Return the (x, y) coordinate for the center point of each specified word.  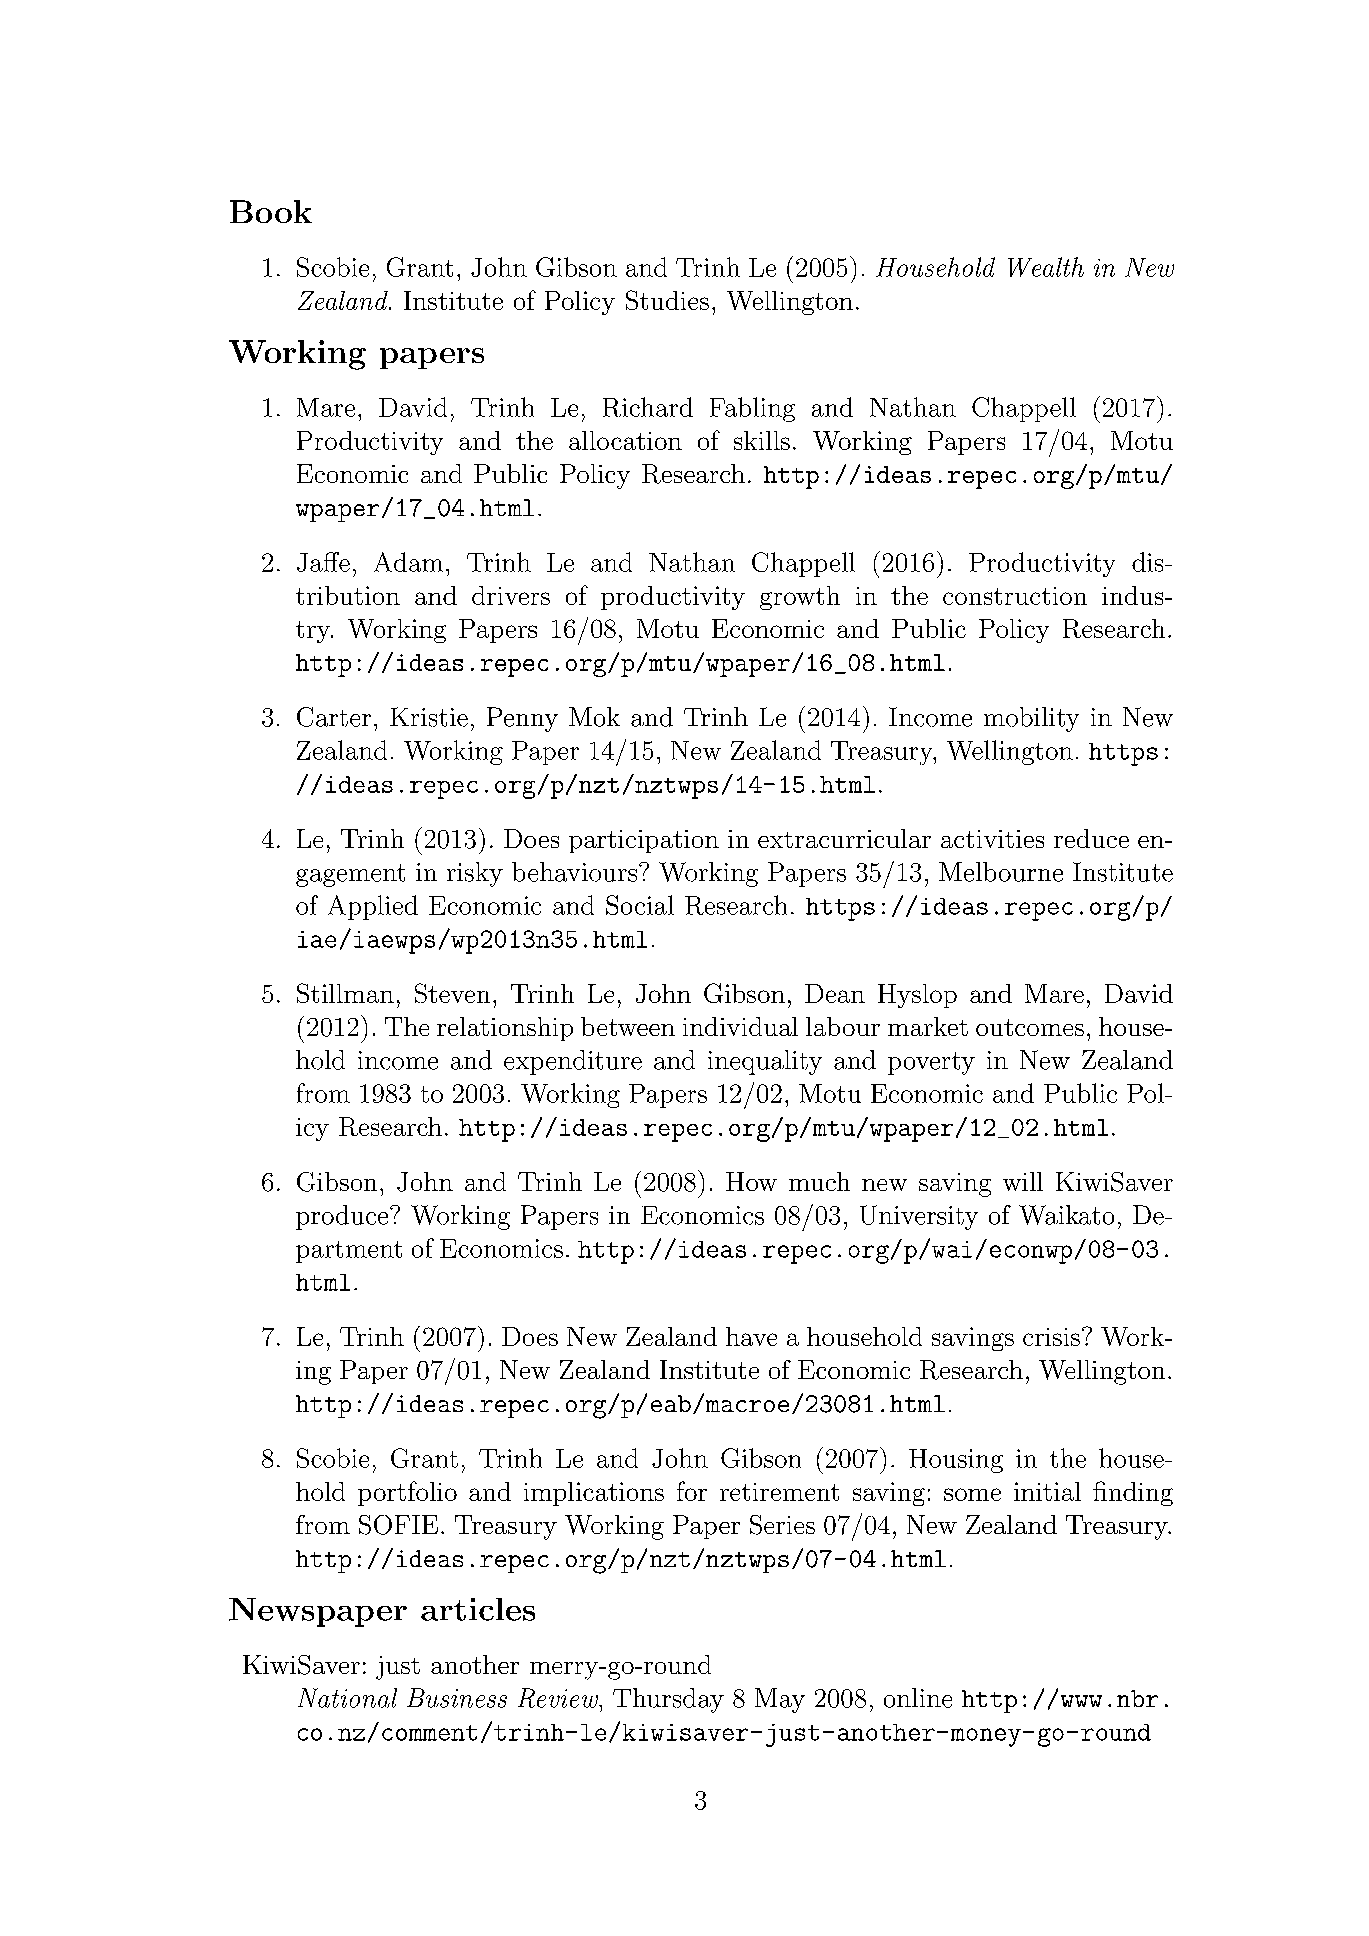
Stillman (345, 993)
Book (271, 211)
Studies (667, 300)
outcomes (1030, 1027)
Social (640, 905)
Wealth (1046, 267)
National (347, 1698)
